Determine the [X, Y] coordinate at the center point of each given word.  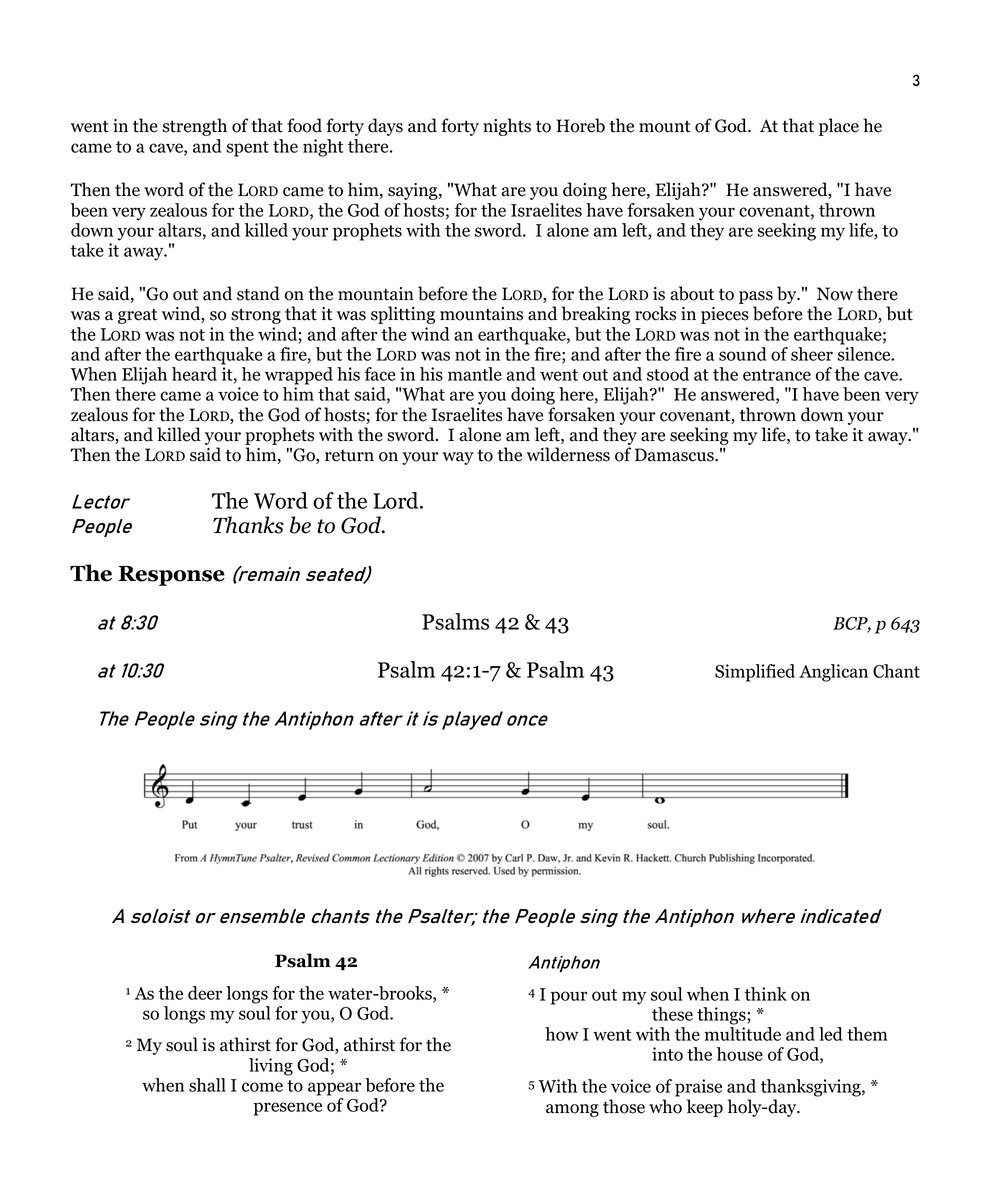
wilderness [568, 454]
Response [171, 576]
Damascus [675, 455]
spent [248, 149]
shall [207, 1085]
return [349, 455]
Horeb [580, 125]
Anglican [833, 673]
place [839, 127]
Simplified [755, 673]
